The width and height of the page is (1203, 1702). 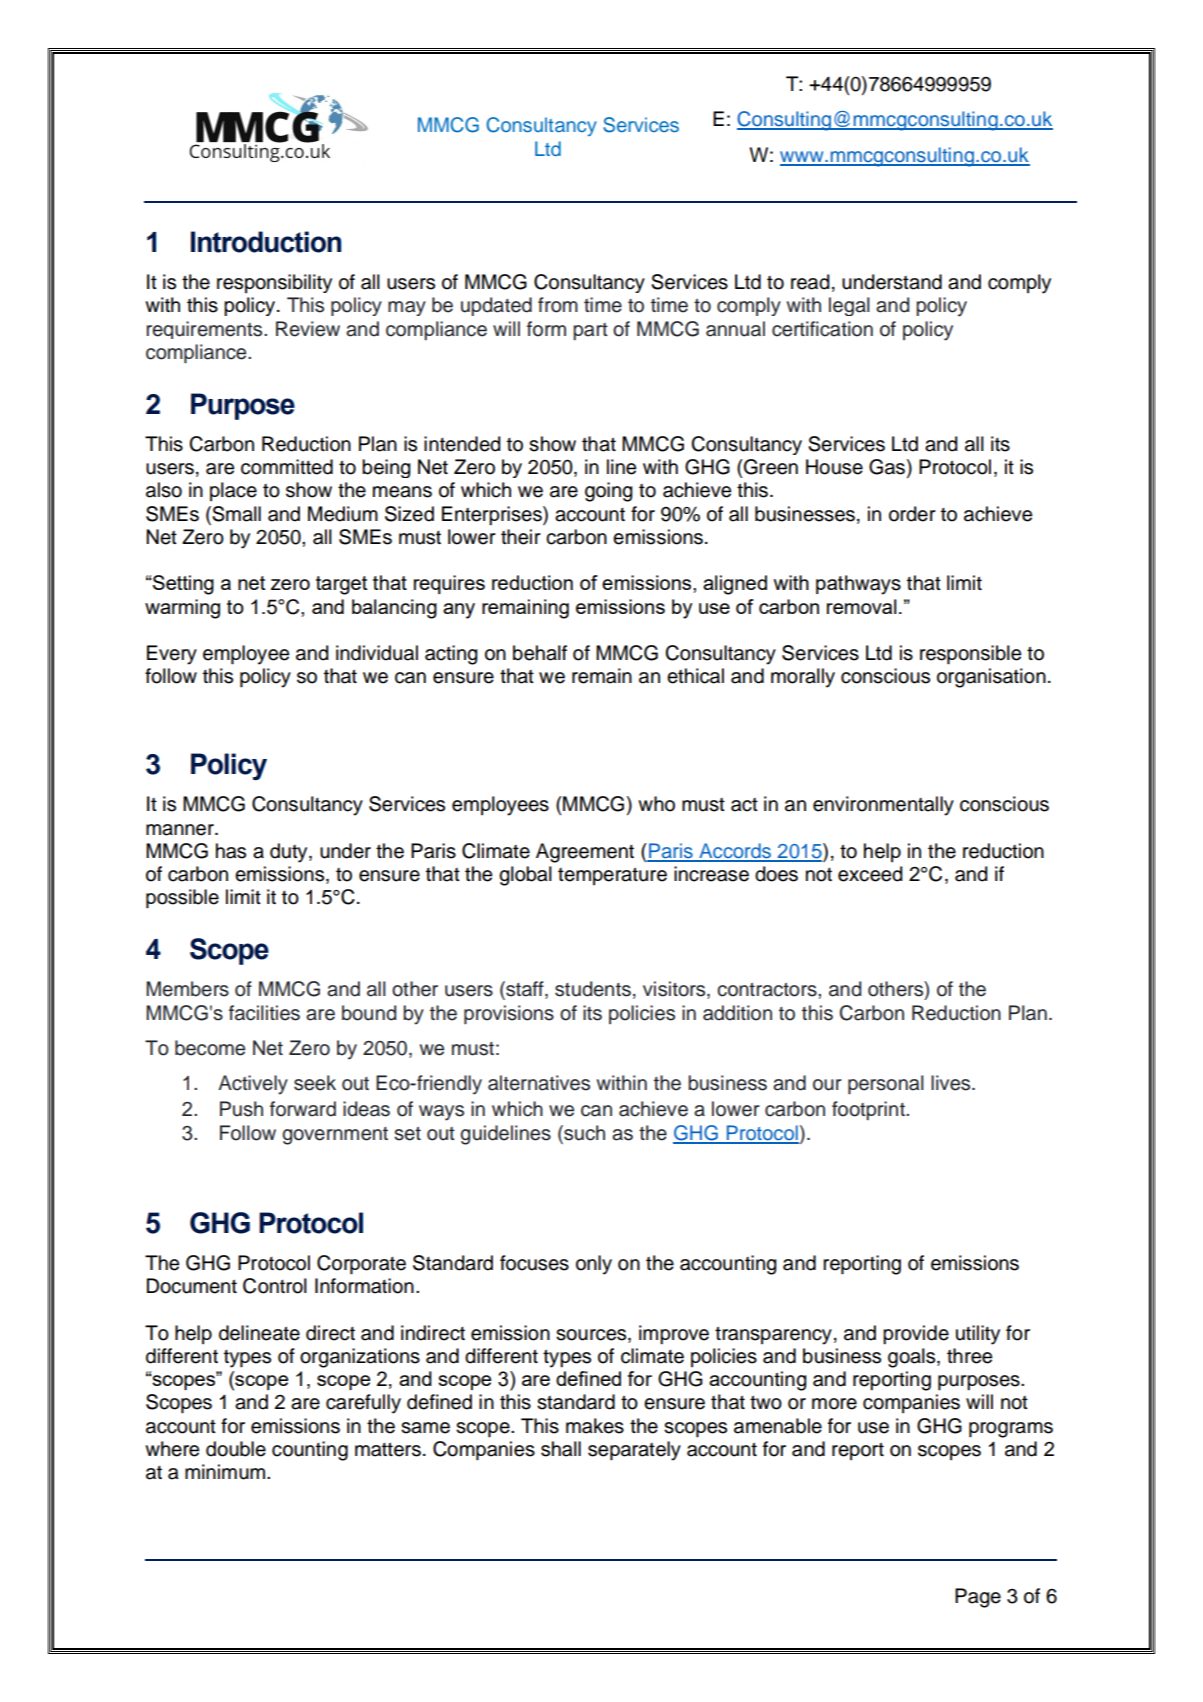 What do you see at coordinates (849, 306) in the page?
I see `legal` at bounding box center [849, 306].
